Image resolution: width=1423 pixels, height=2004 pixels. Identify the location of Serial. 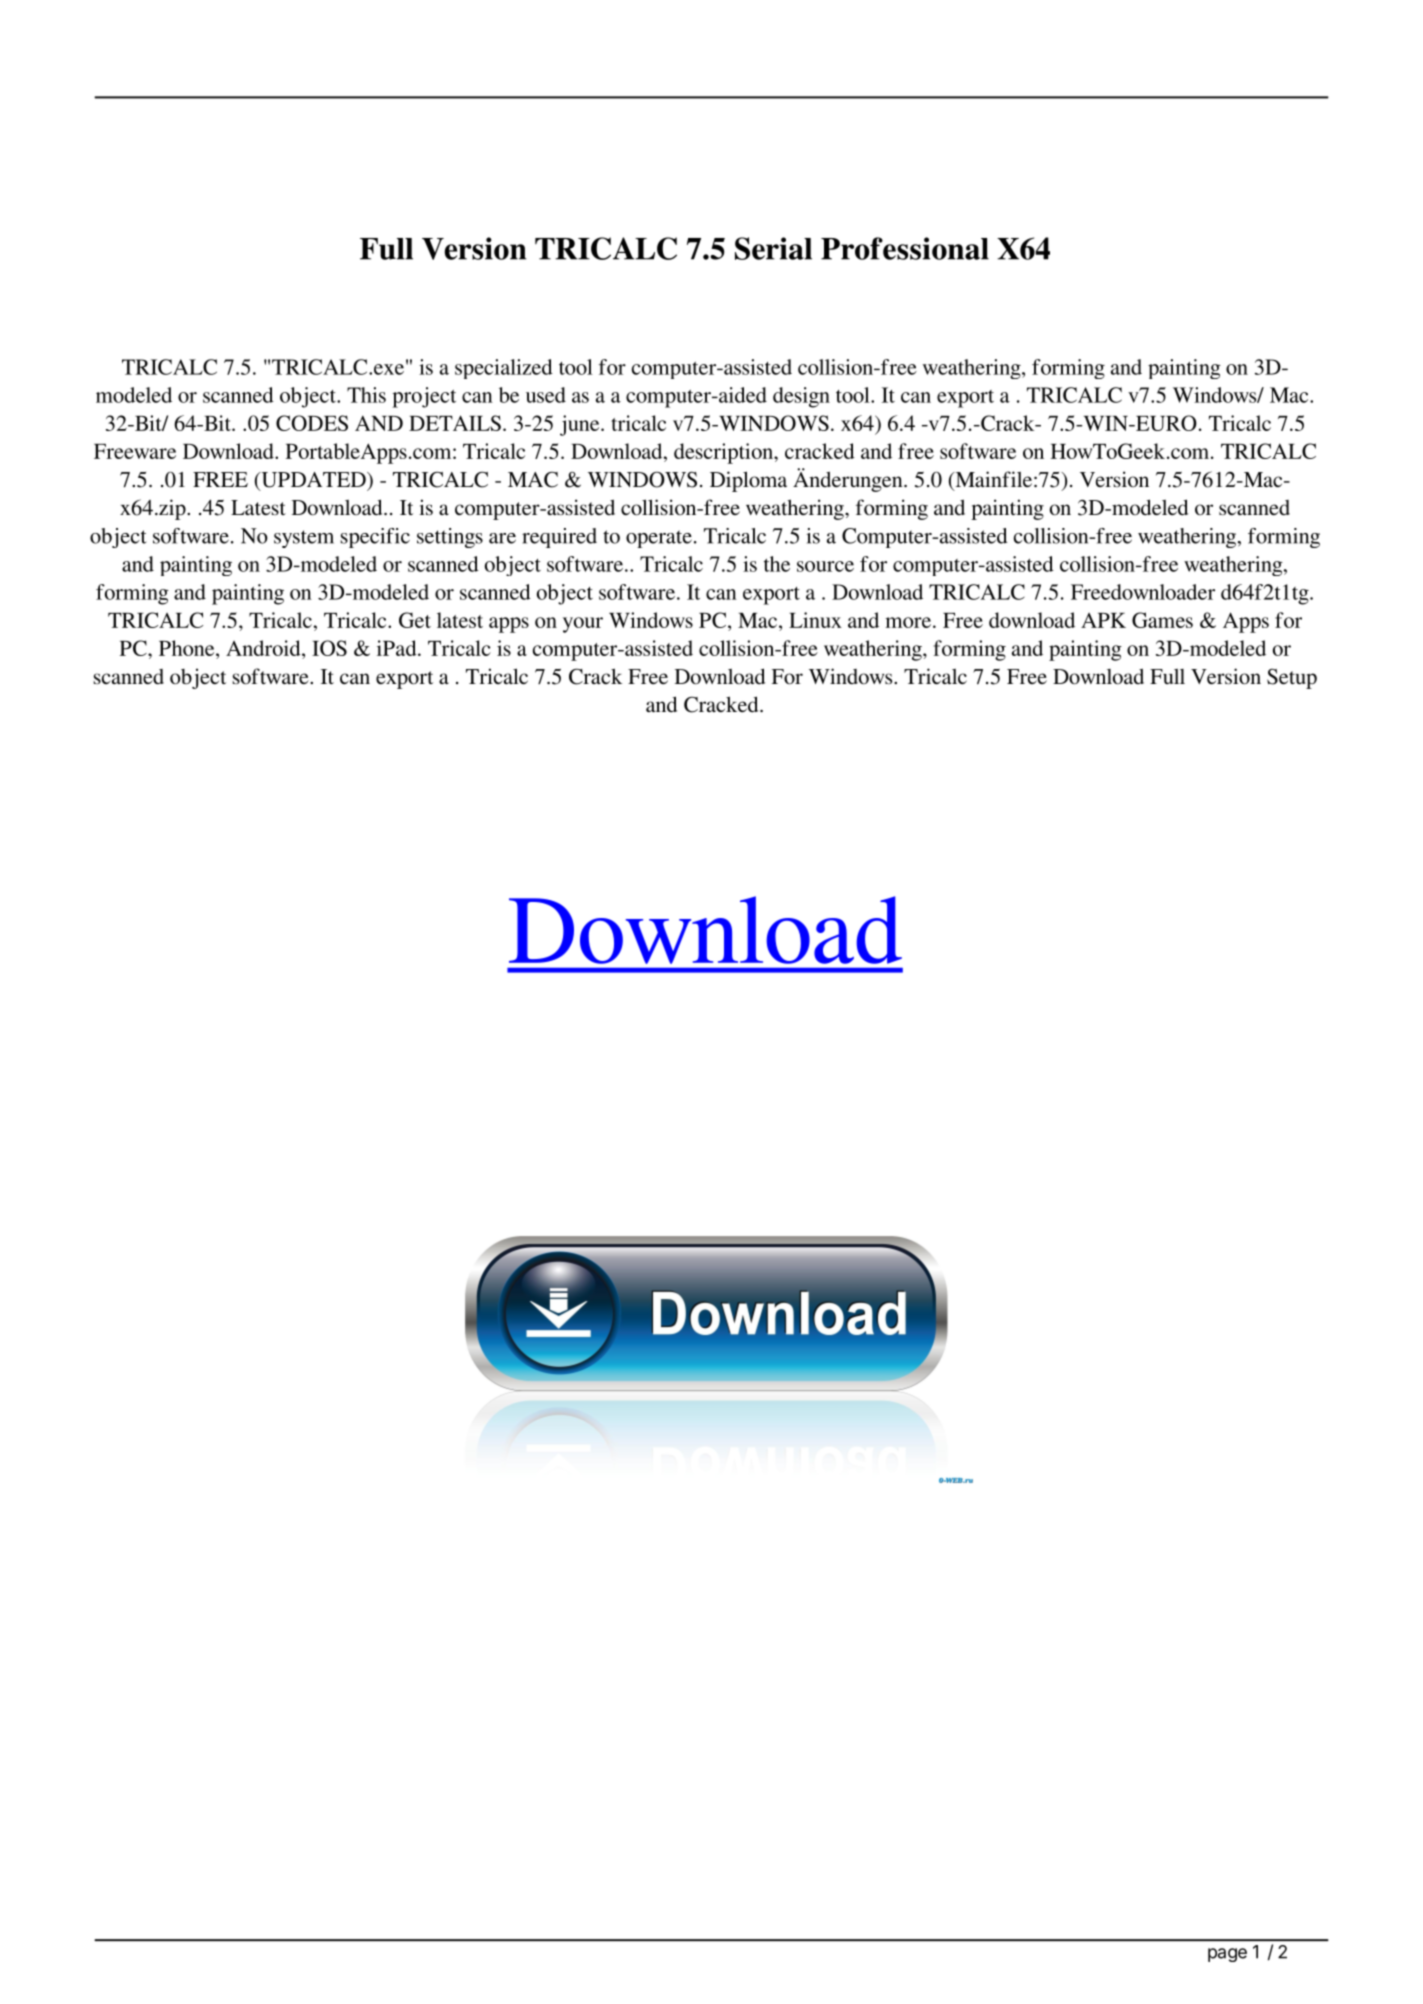
(773, 248).
